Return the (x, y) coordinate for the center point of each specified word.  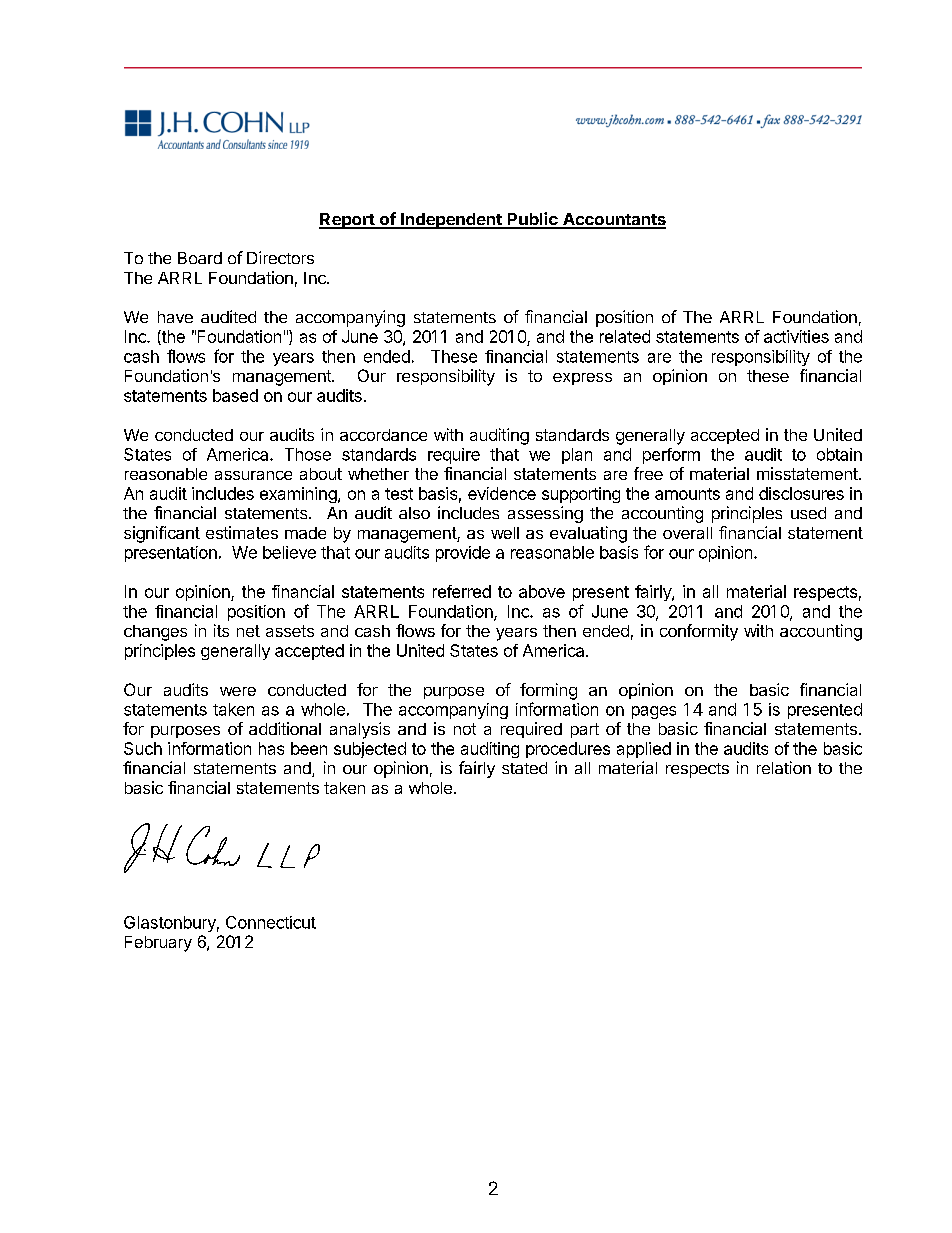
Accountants (613, 220)
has (271, 748)
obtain (839, 454)
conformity (699, 632)
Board (200, 258)
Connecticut (271, 922)
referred (462, 591)
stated (524, 768)
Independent (451, 221)
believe (289, 552)
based (235, 395)
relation (784, 767)
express (582, 379)
